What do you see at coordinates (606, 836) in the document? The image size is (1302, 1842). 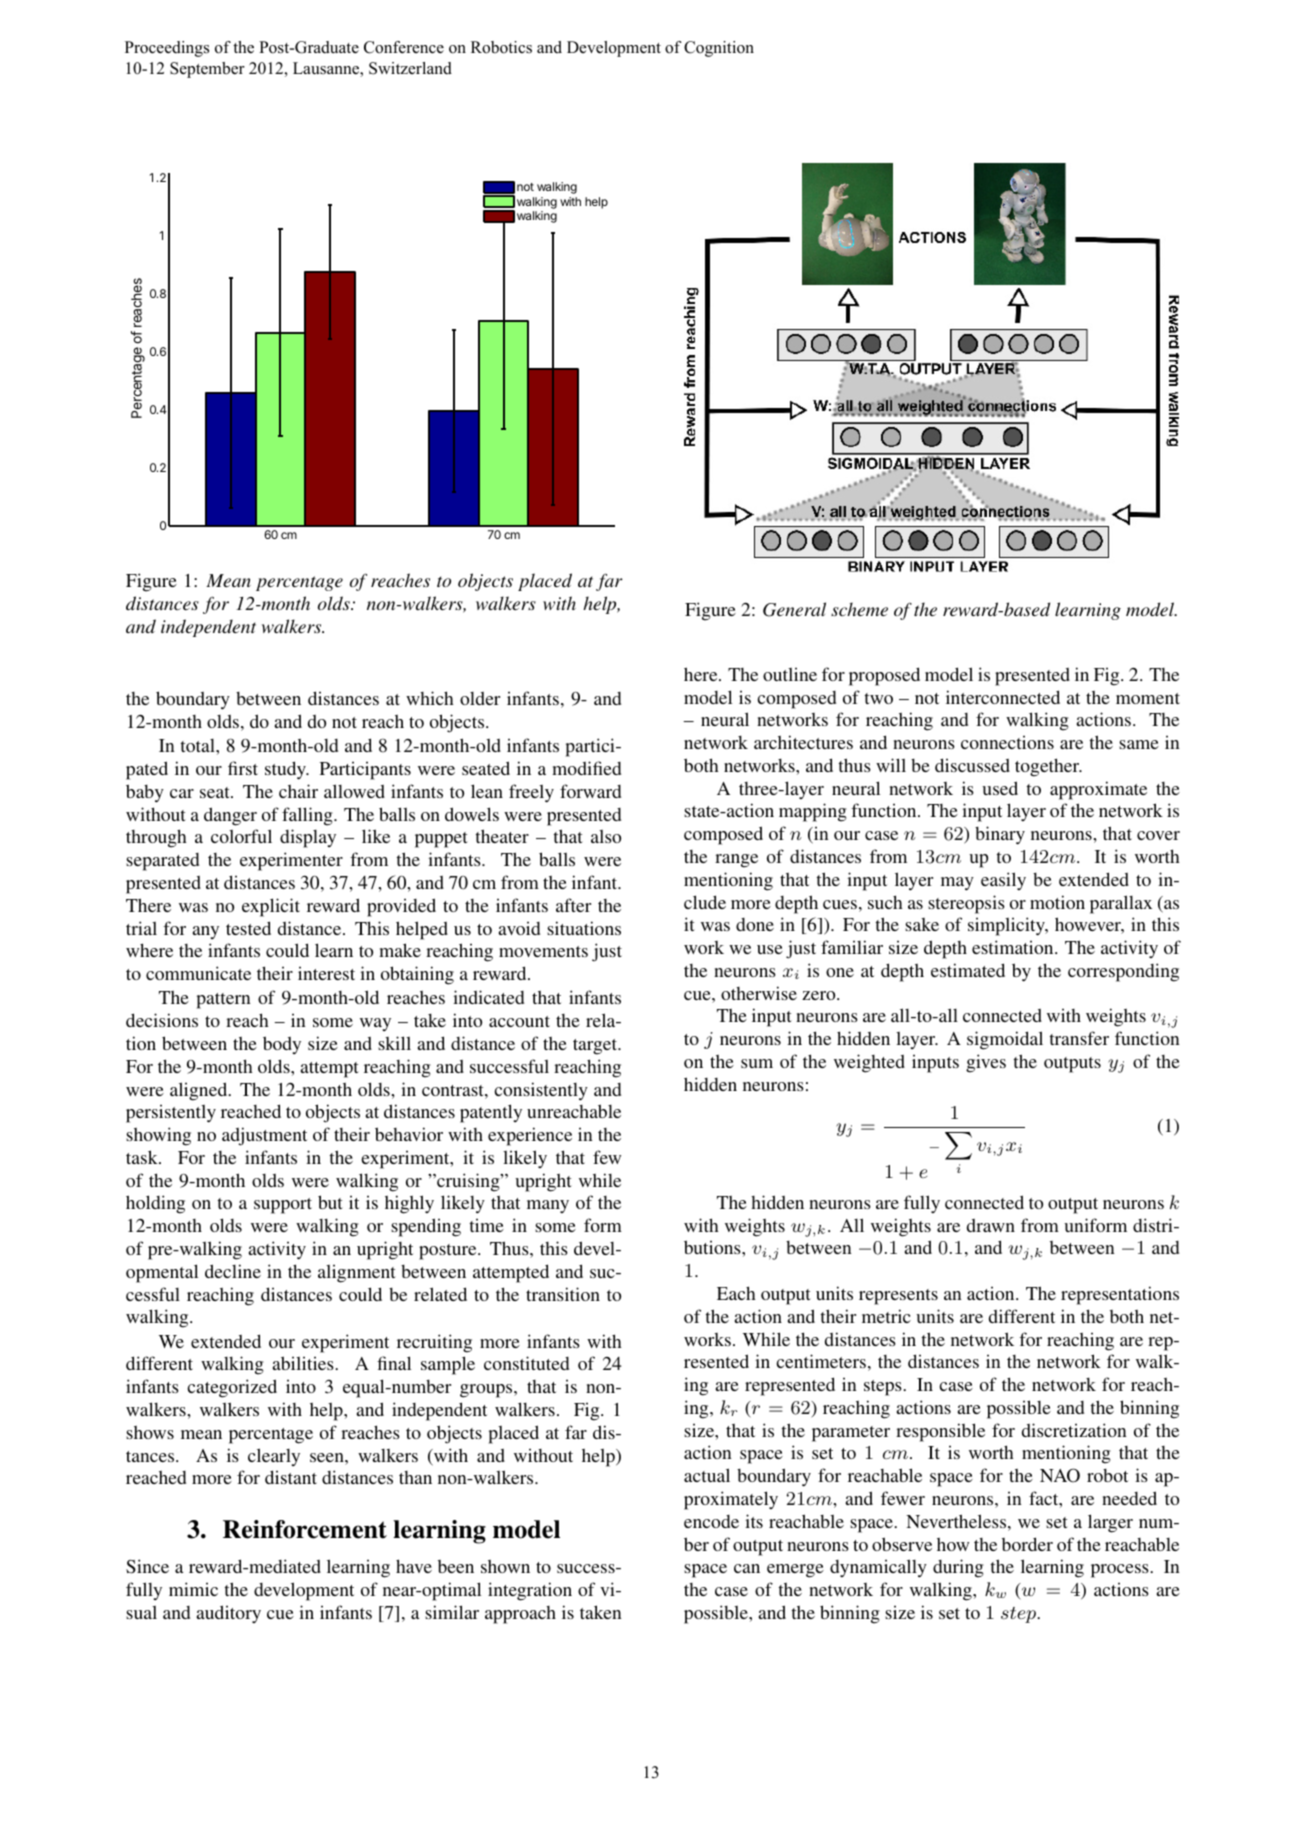 I see `also` at bounding box center [606, 836].
